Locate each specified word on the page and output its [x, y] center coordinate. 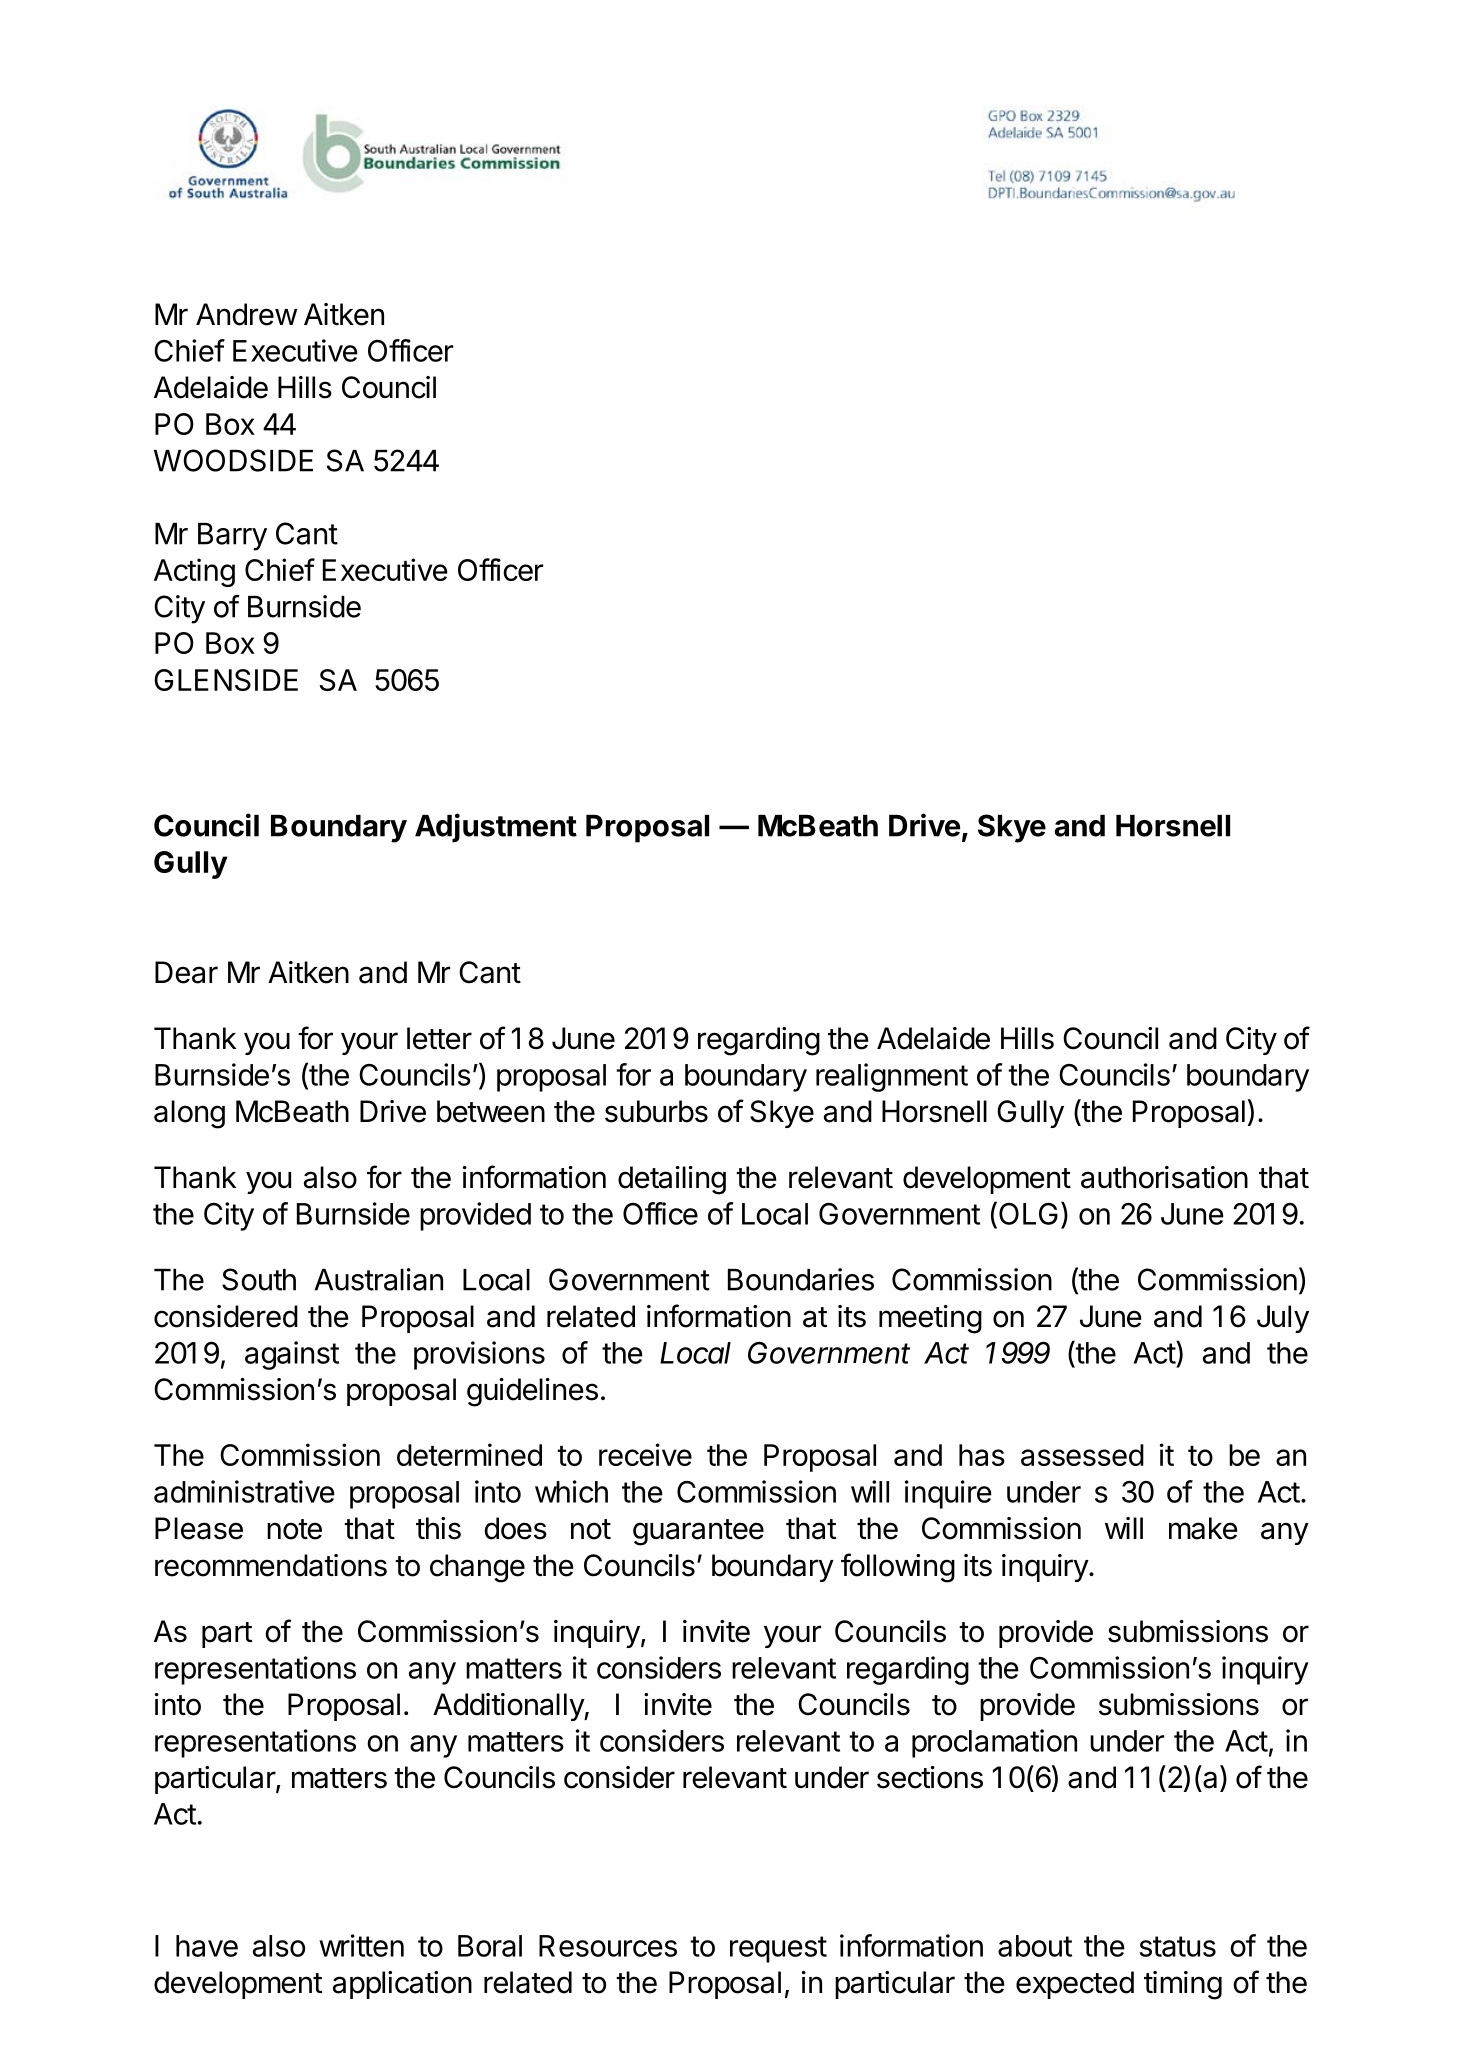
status [1178, 1946]
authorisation [1164, 1177]
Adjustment [496, 828]
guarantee [698, 1532]
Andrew [246, 314]
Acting [194, 572]
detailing [672, 1180]
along [189, 1114]
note [294, 1529]
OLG [1028, 1213]
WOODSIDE [233, 460]
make [1203, 1528]
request [778, 1949]
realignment [892, 1077]
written [361, 1945]
